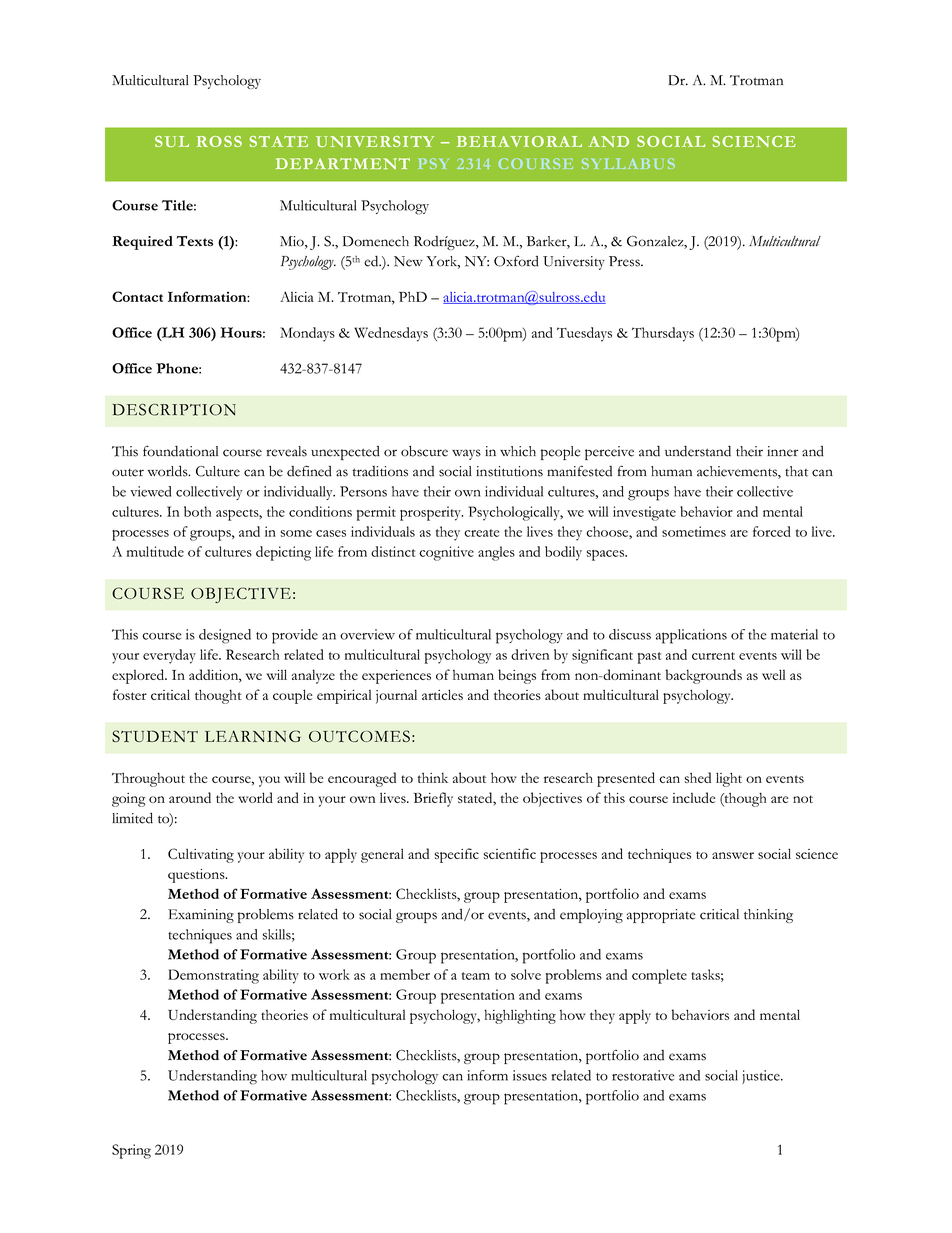  Describe the element at coordinates (201, 916) in the image. I see `Examining` at that location.
